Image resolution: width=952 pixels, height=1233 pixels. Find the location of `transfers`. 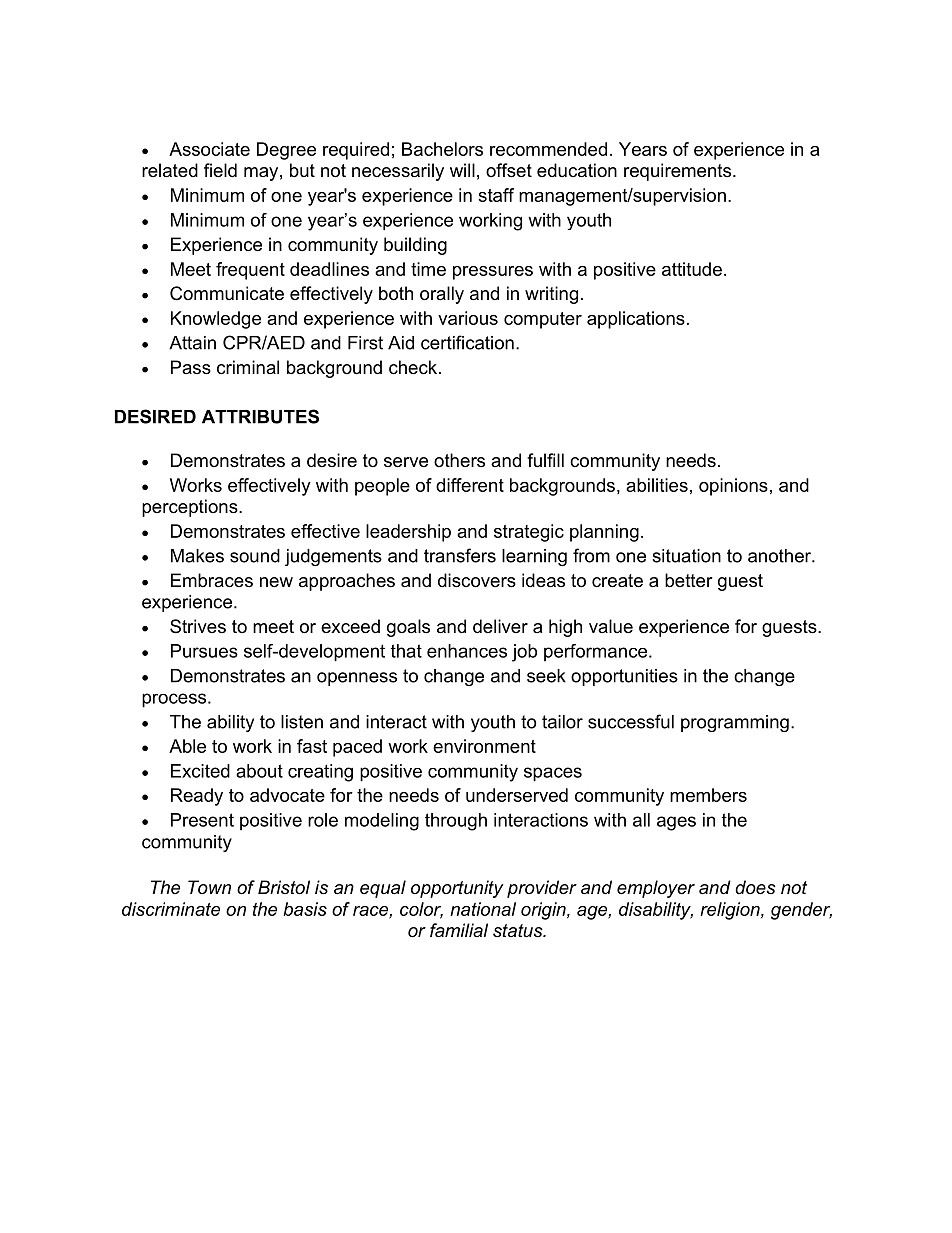

transfers is located at coordinates (460, 555).
